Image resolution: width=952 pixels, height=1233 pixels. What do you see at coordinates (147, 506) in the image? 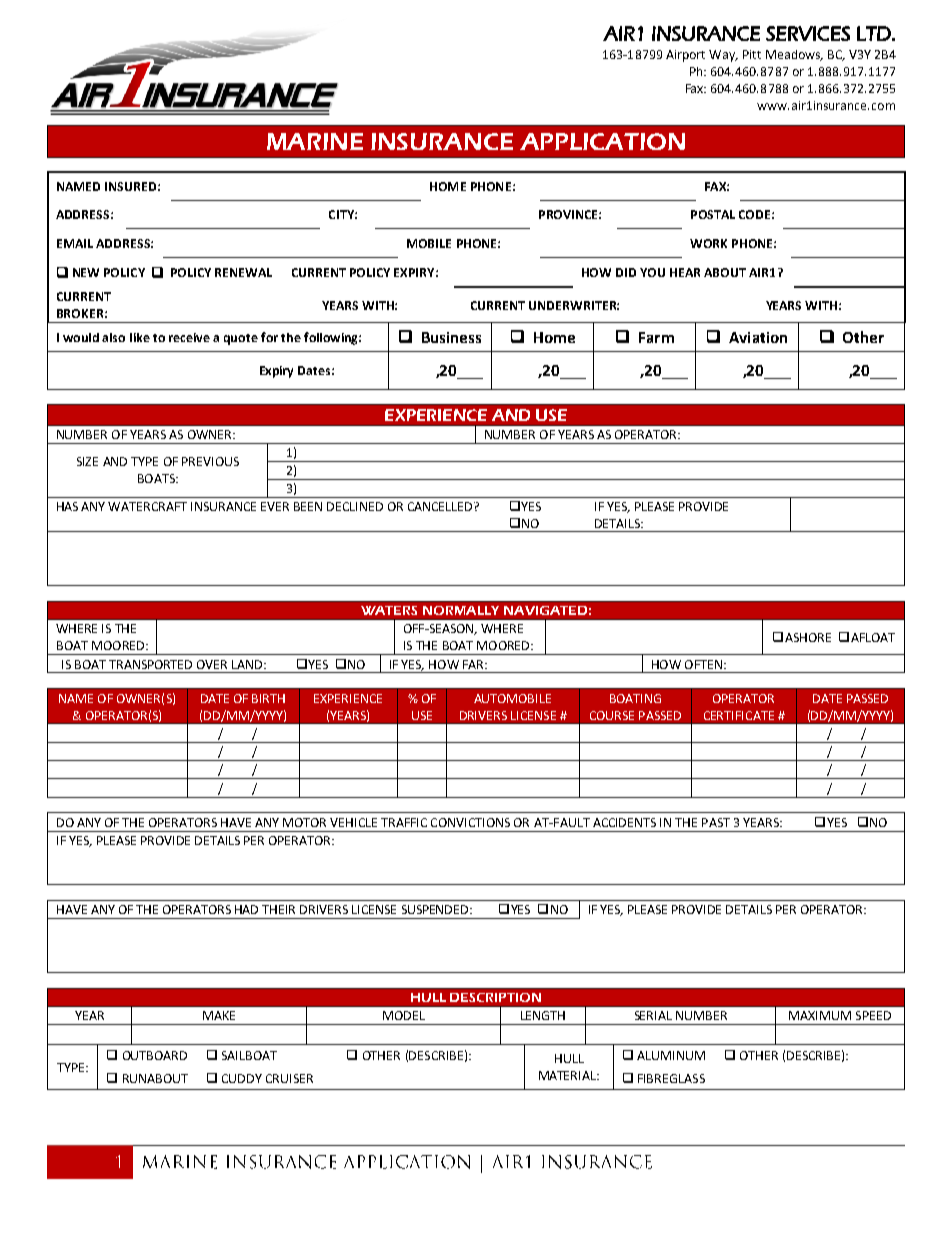
I see `WATERCRAFT` at bounding box center [147, 506].
